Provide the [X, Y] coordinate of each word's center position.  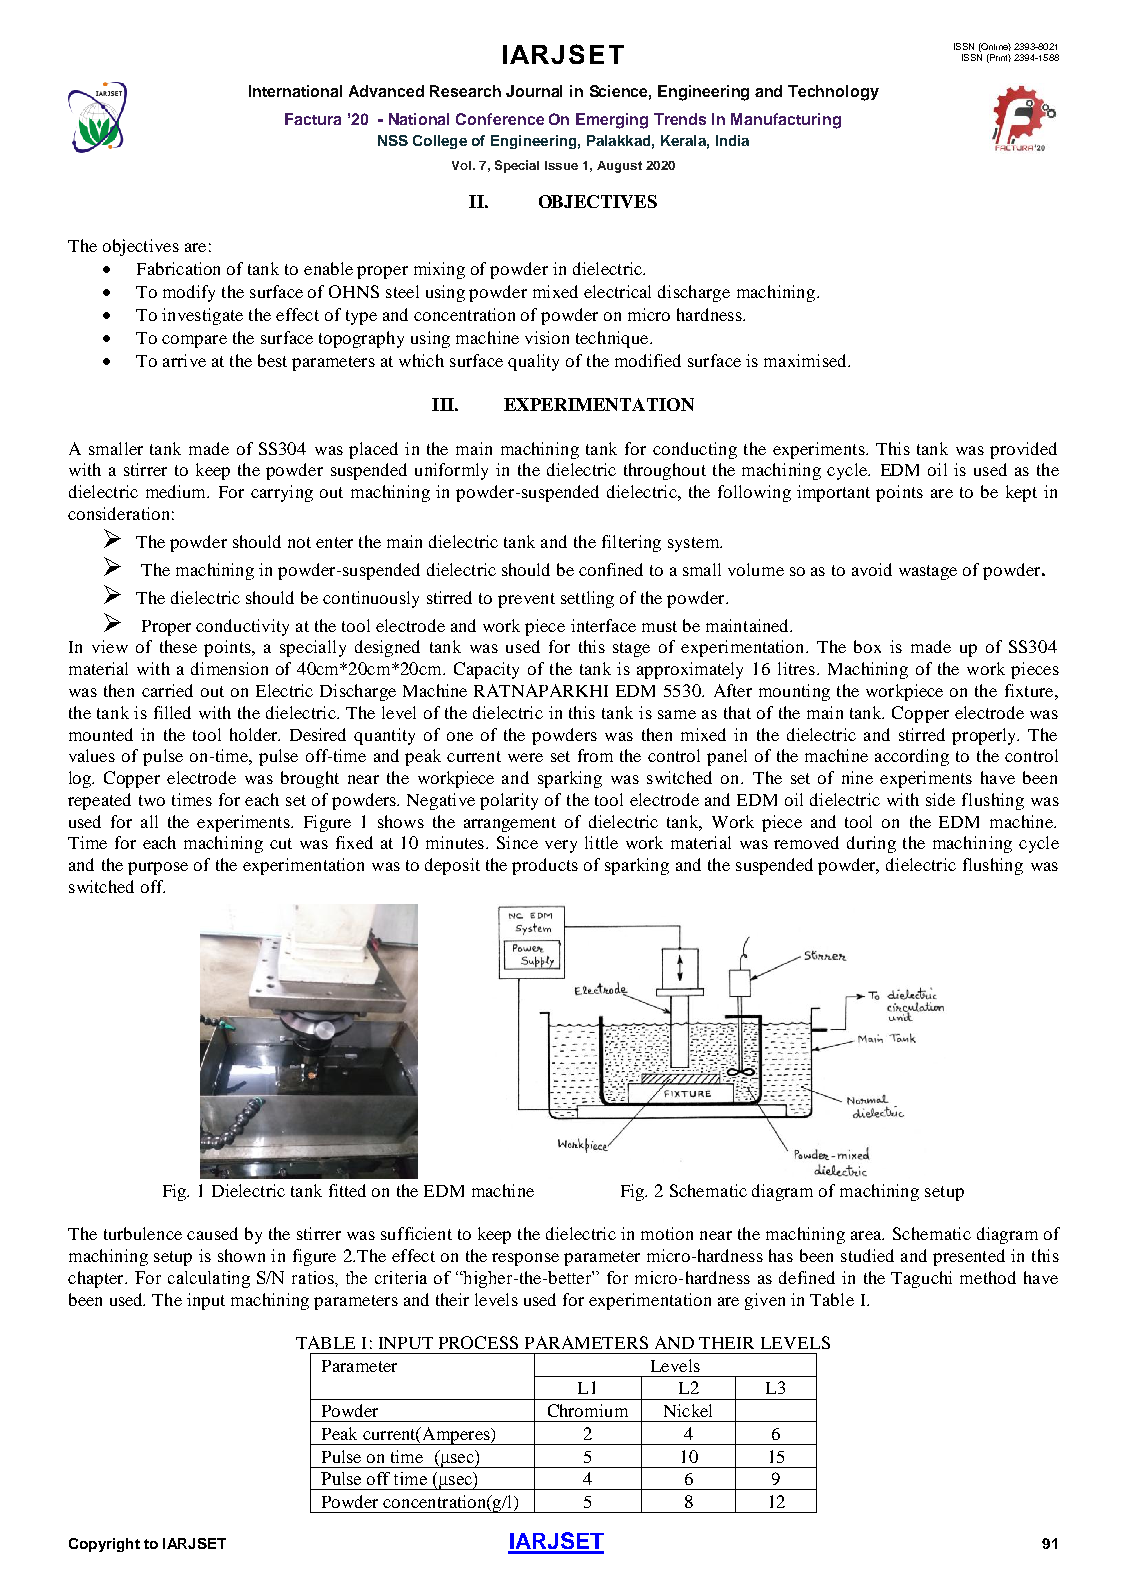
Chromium [588, 1410]
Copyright [104, 1545]
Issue [561, 165]
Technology [833, 93]
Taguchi [921, 1279]
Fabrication [178, 268]
